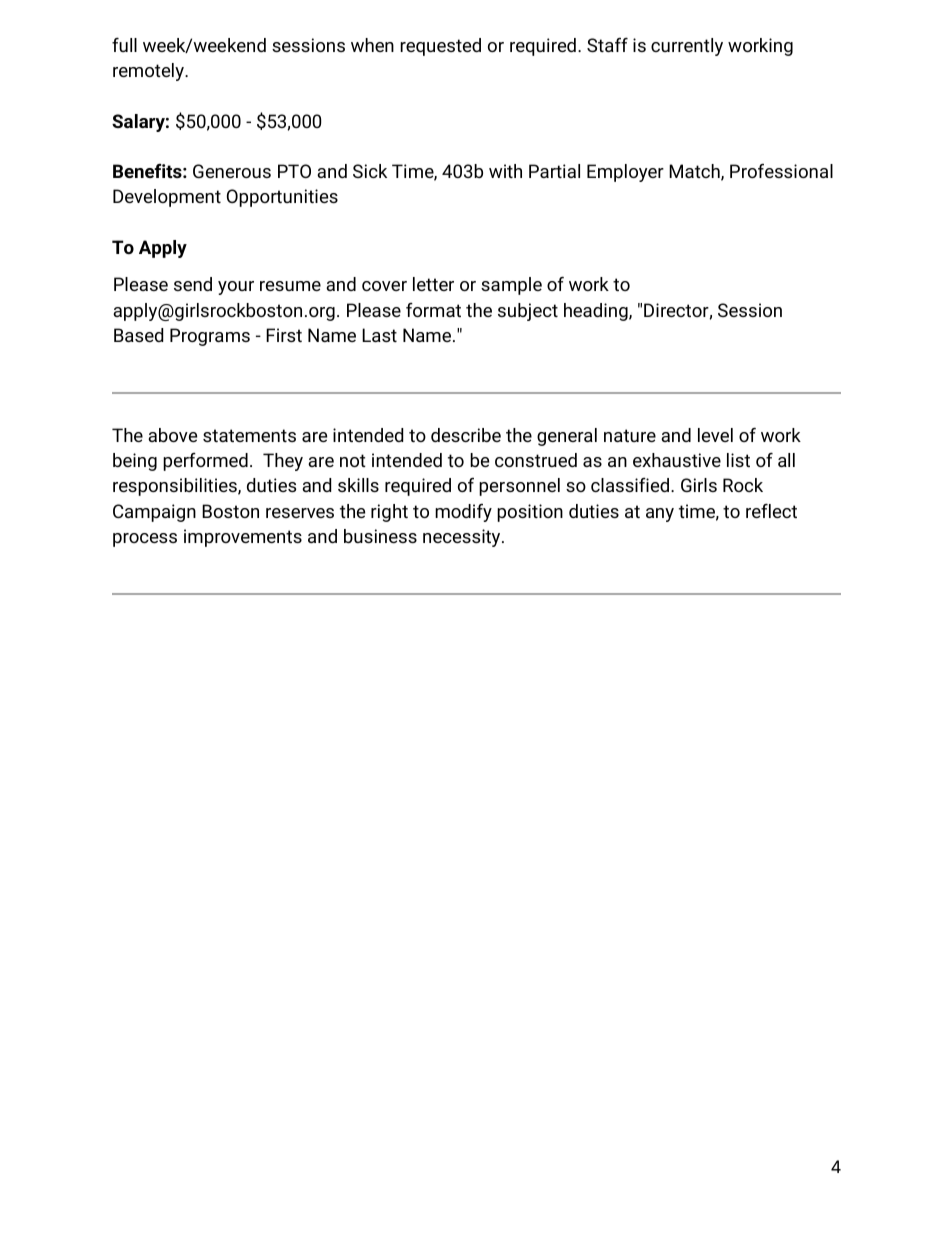  What do you see at coordinates (597, 312) in the screenshot?
I see `heading` at bounding box center [597, 312].
